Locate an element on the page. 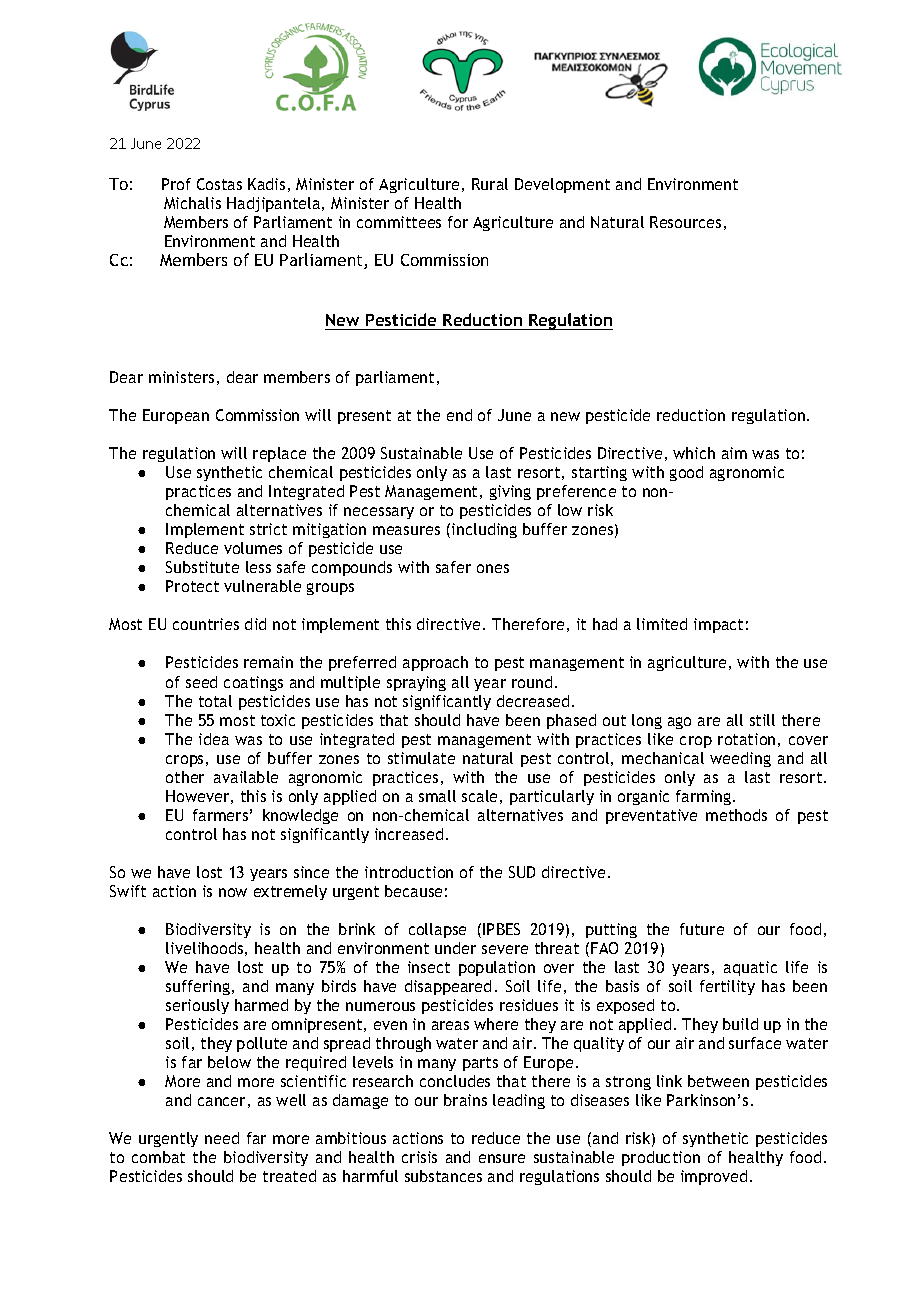 The height and width of the page is (1308, 924). good is located at coordinates (686, 473).
